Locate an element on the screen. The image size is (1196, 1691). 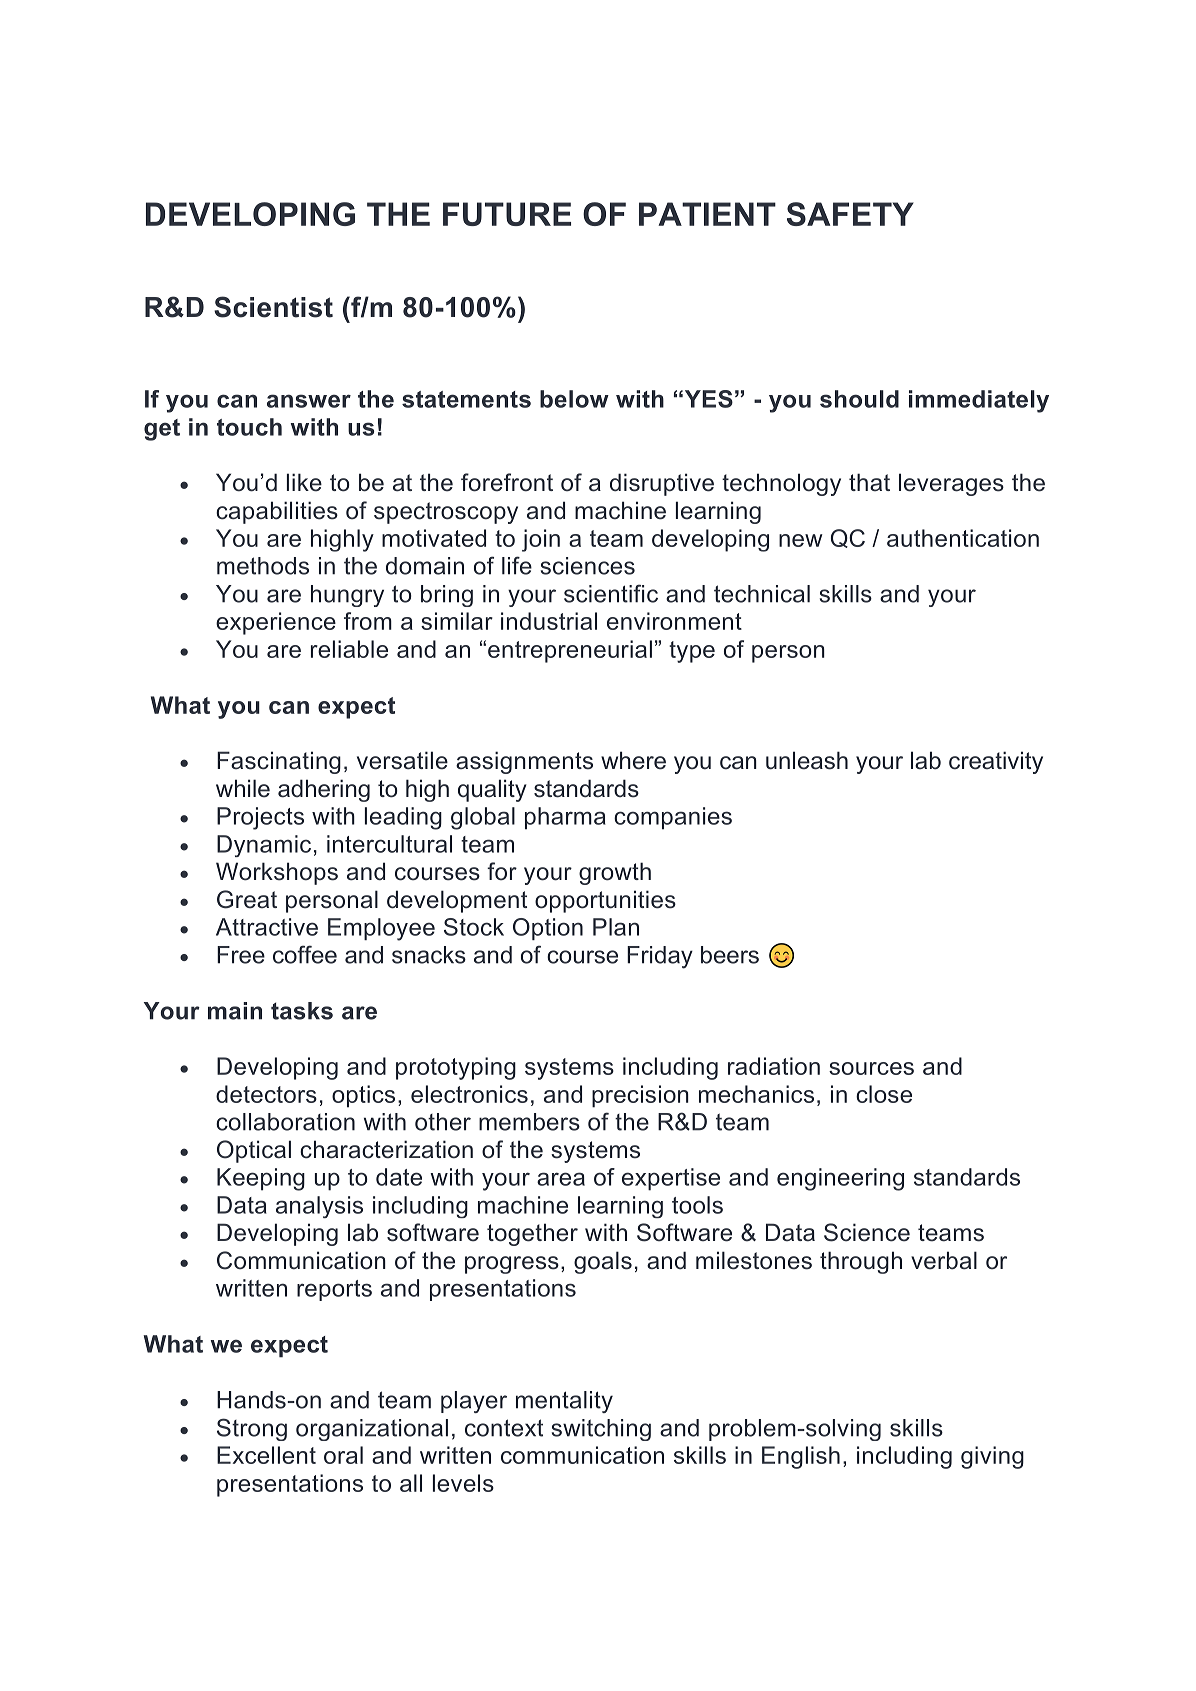
creativity is located at coordinates (996, 762).
